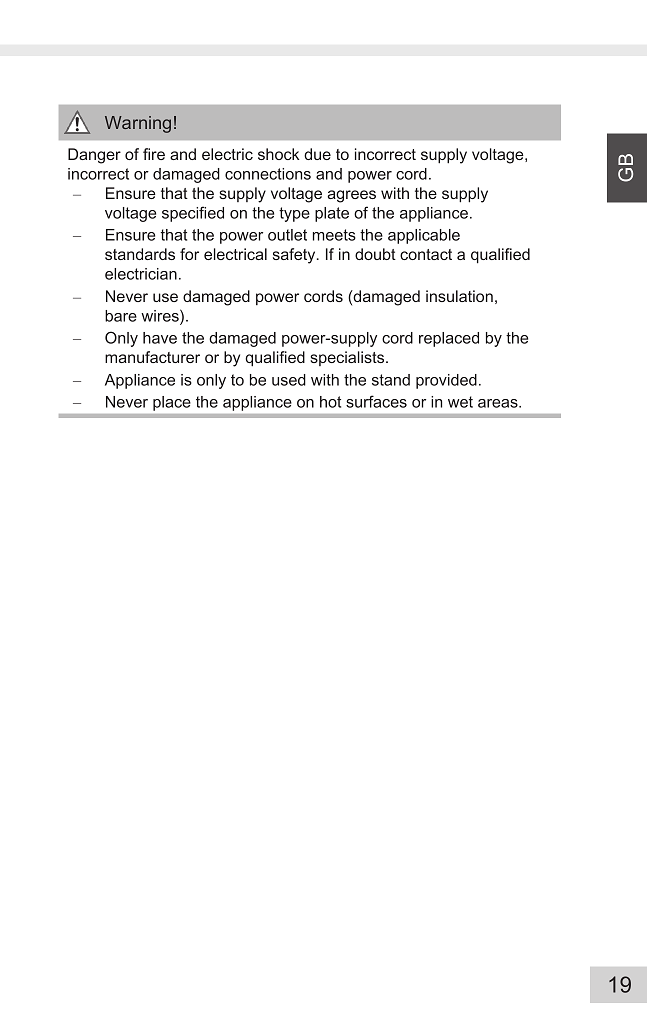 Image resolution: width=647 pixels, height=1018 pixels. Describe the element at coordinates (152, 357) in the screenshot. I see `manufacturer` at that location.
